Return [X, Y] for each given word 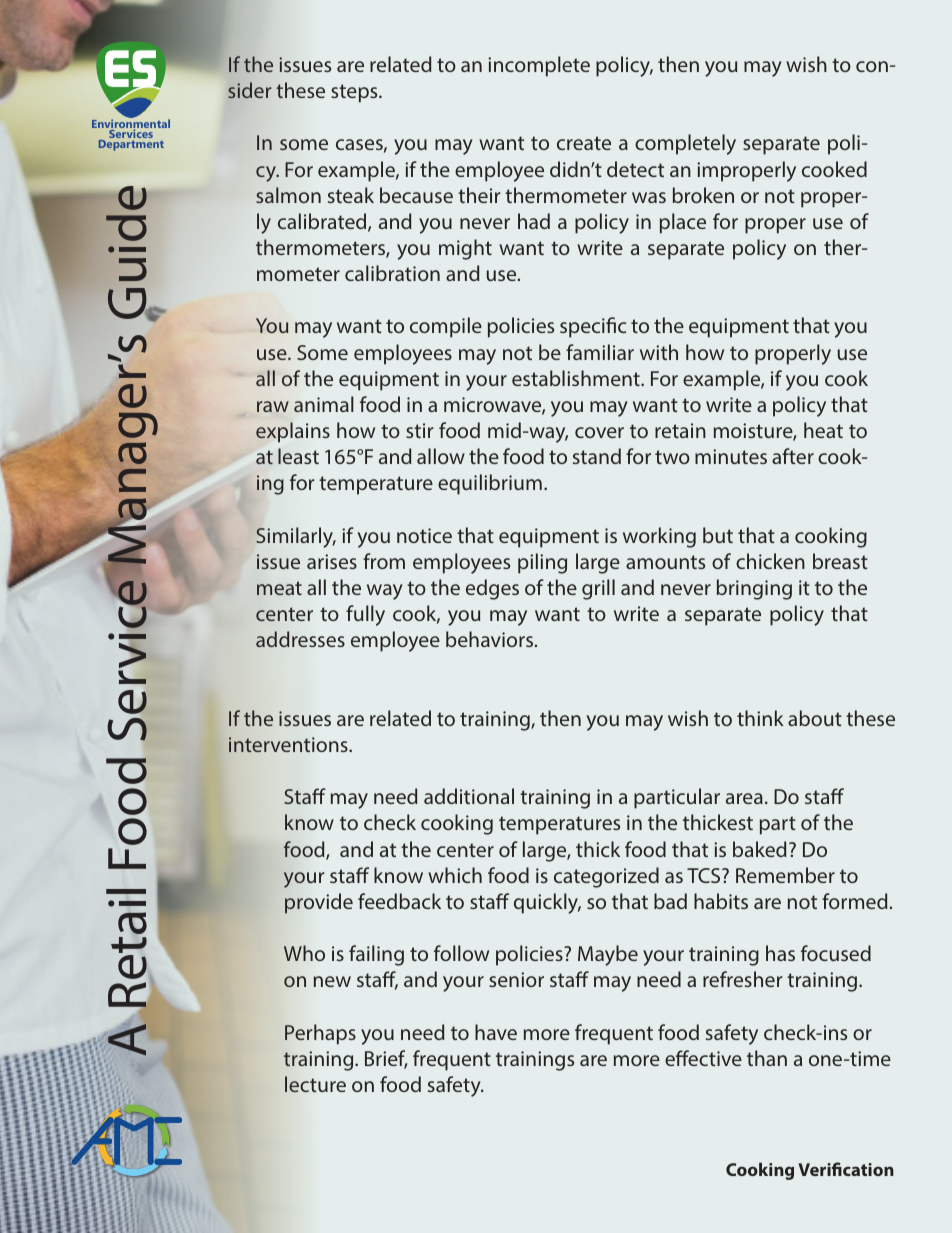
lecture [315, 1084]
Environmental [131, 124]
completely [685, 144]
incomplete [539, 66]
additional [469, 796]
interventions [289, 744]
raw [273, 406]
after [793, 456]
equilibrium [490, 484]
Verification [846, 1169]
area [744, 798]
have [496, 1032]
